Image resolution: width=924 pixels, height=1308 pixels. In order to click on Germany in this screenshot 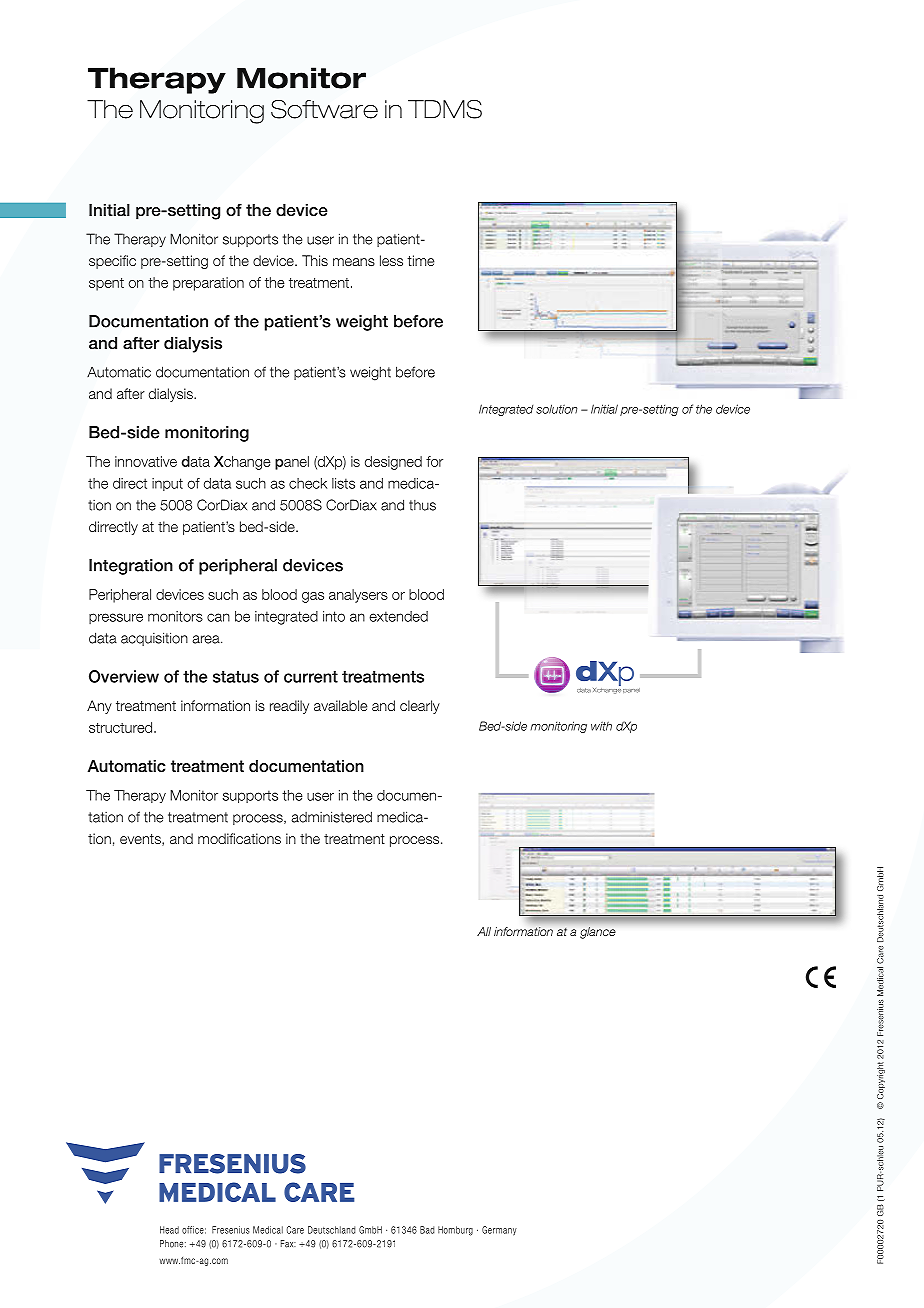, I will do `click(499, 1231)`.
